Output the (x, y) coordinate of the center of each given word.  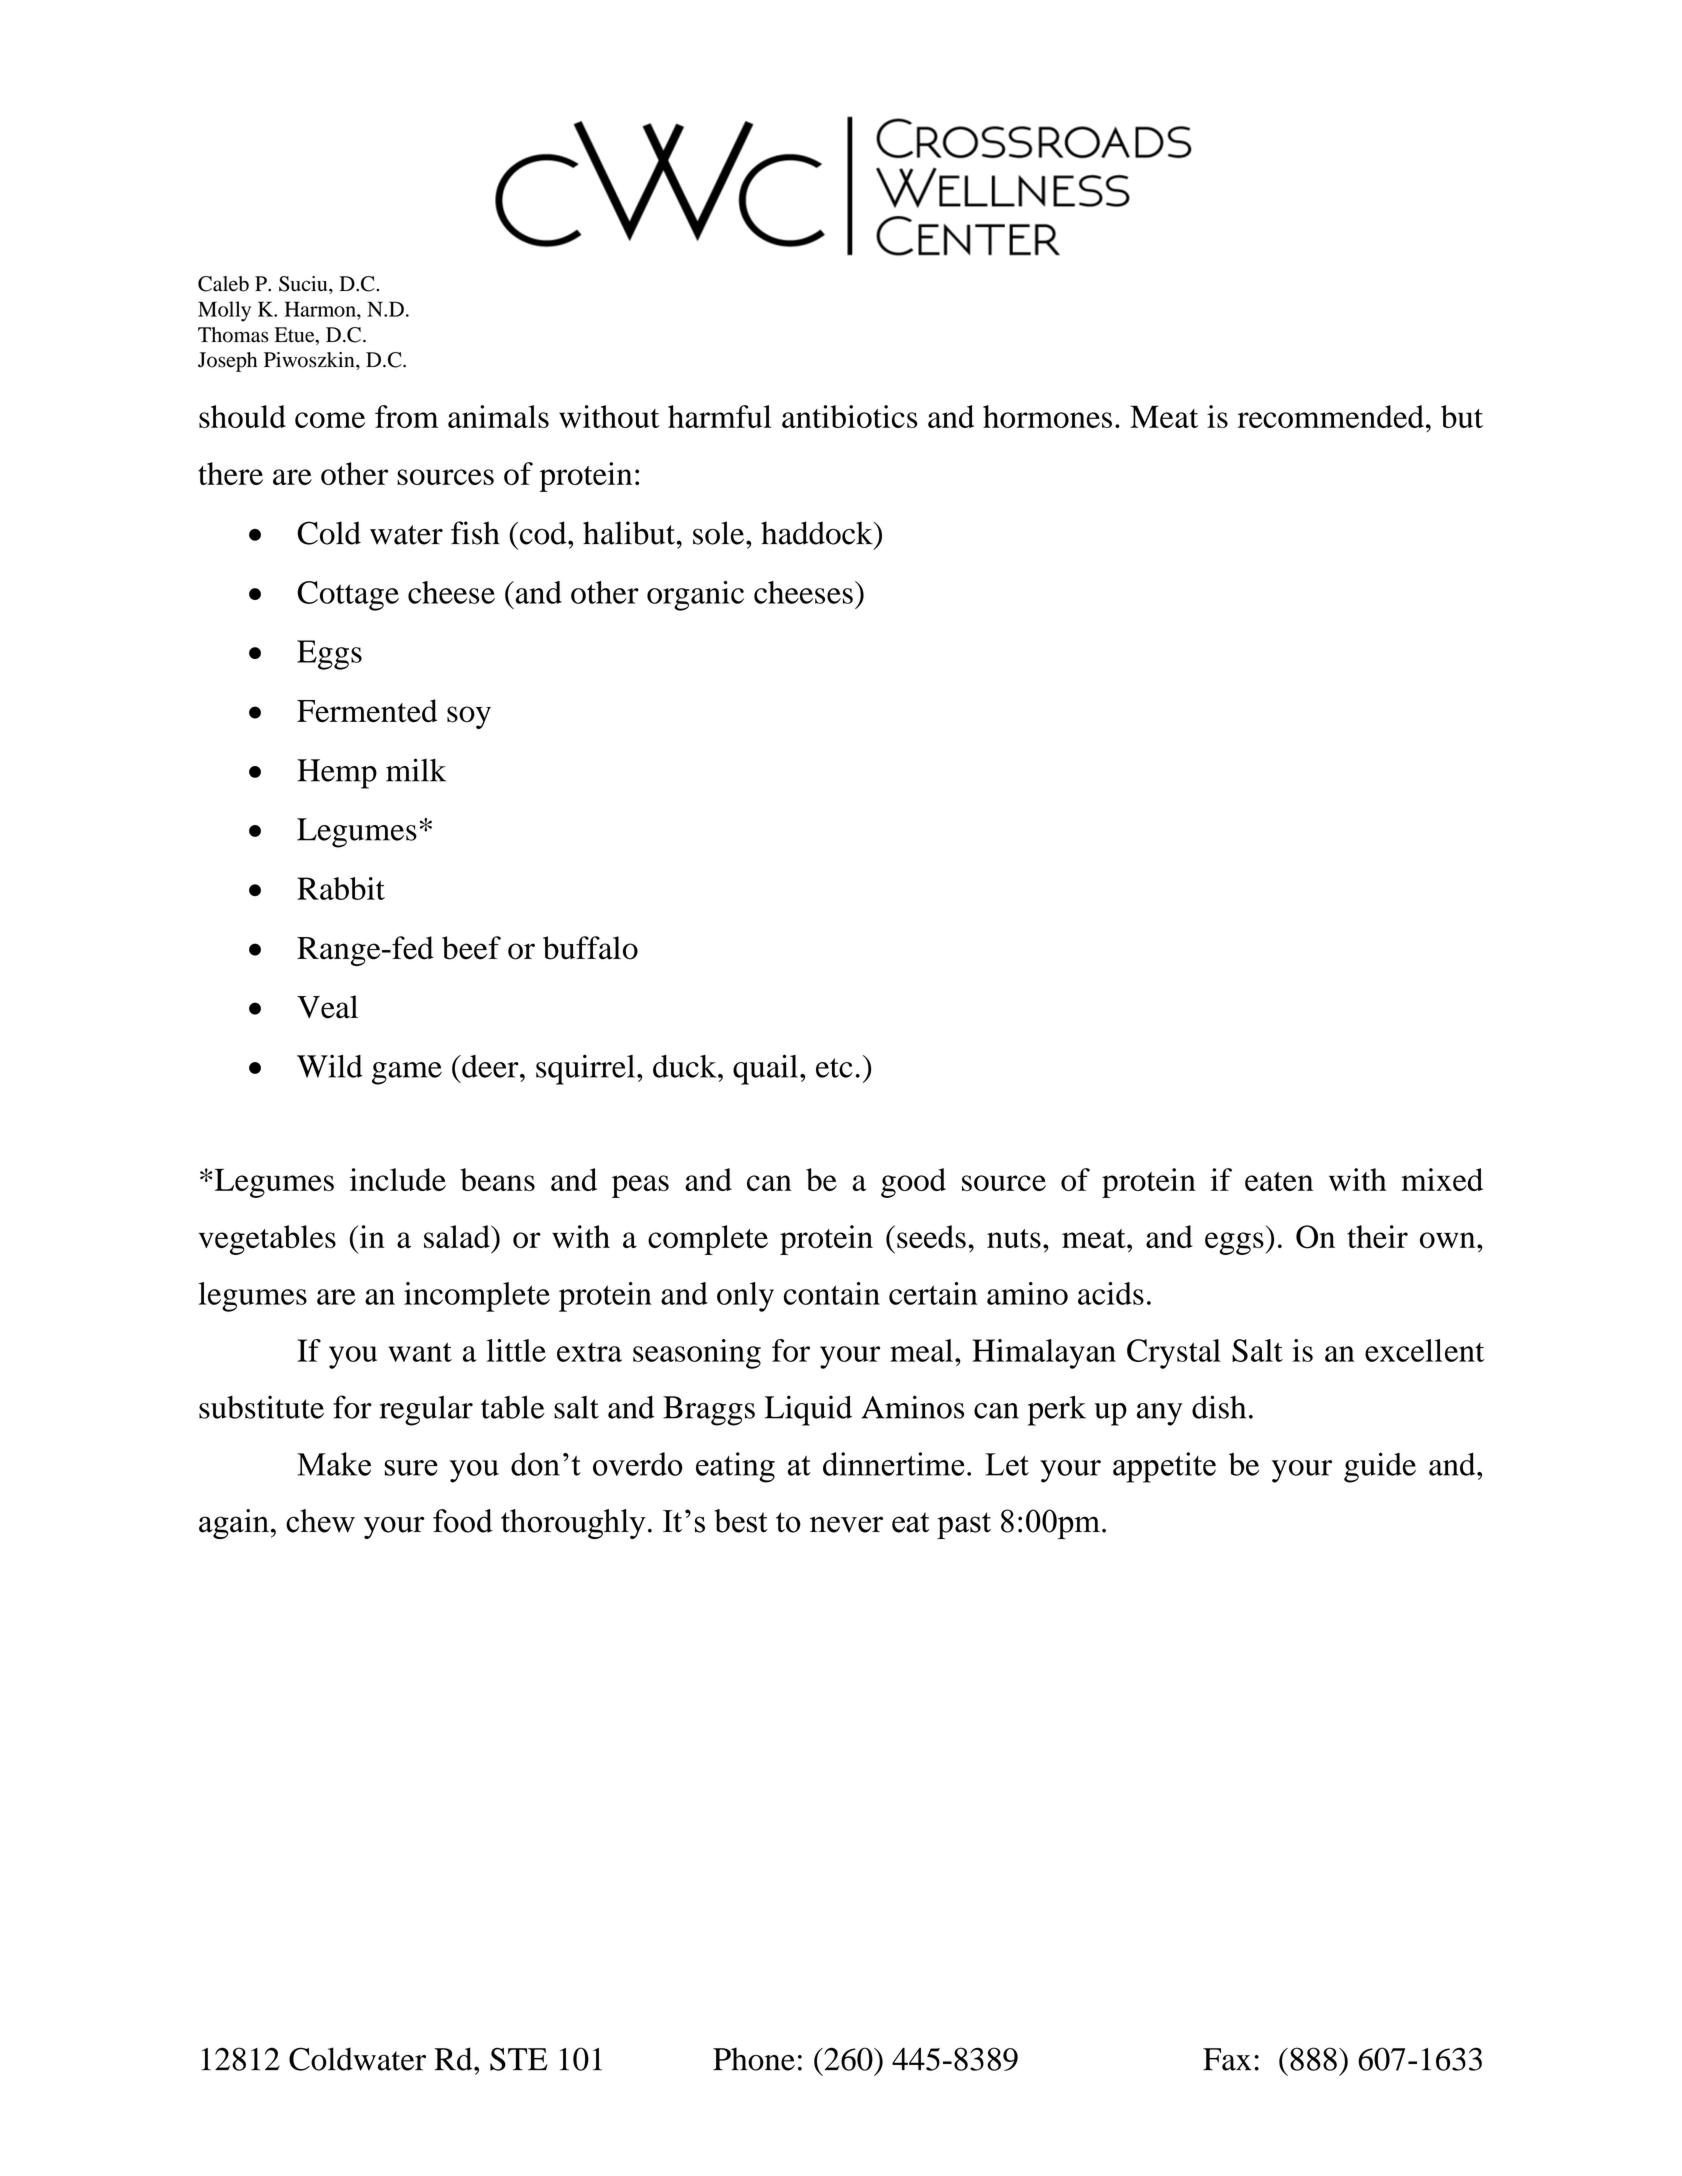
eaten (1279, 1181)
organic (695, 596)
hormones (1047, 416)
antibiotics (850, 416)
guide (1380, 1467)
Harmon (321, 309)
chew (320, 1521)
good (913, 1183)
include (398, 1179)
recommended (1331, 416)
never (846, 1524)
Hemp (337, 774)
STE (519, 2059)
